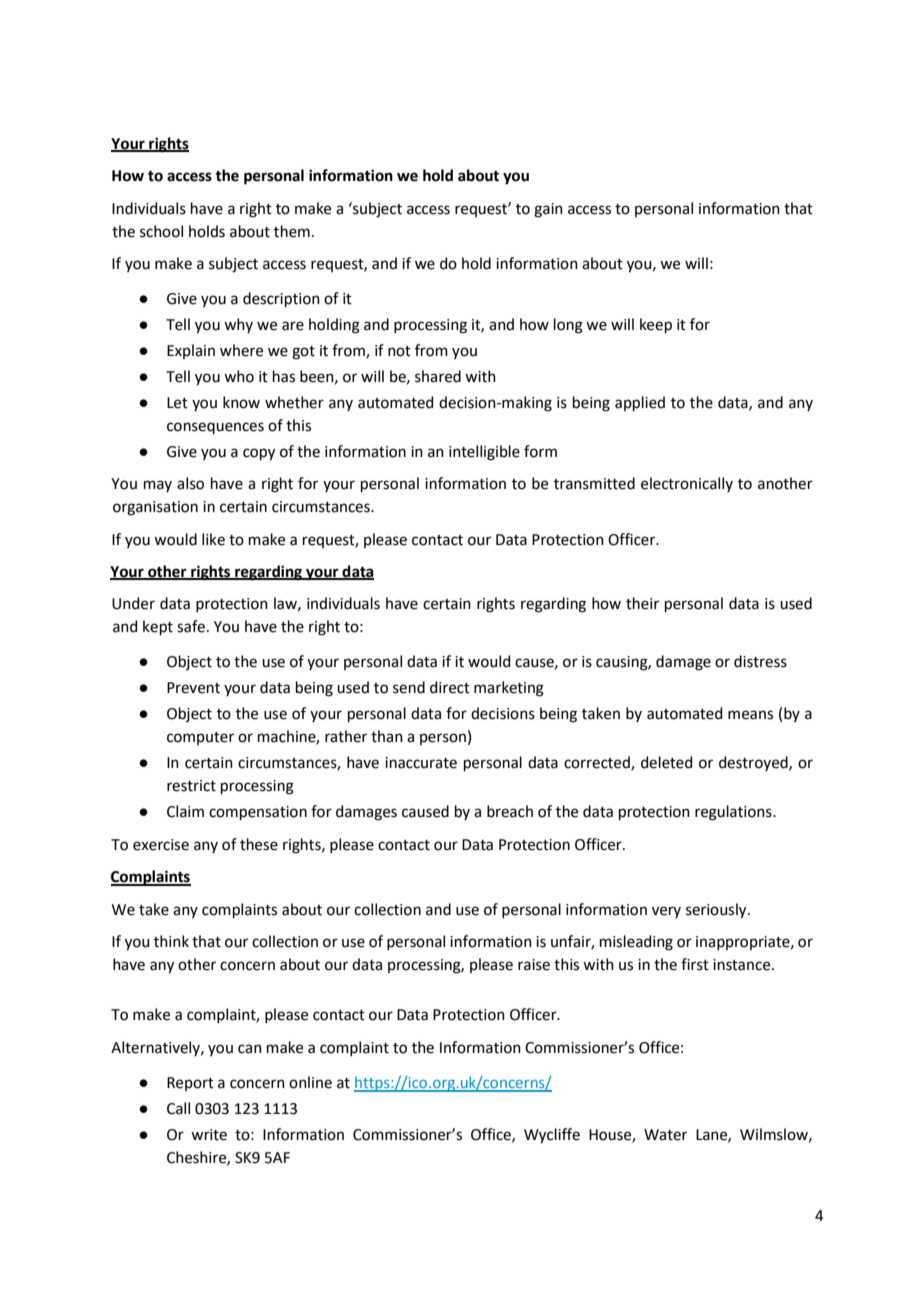  What do you see at coordinates (310, 1082) in the document?
I see `online` at bounding box center [310, 1082].
